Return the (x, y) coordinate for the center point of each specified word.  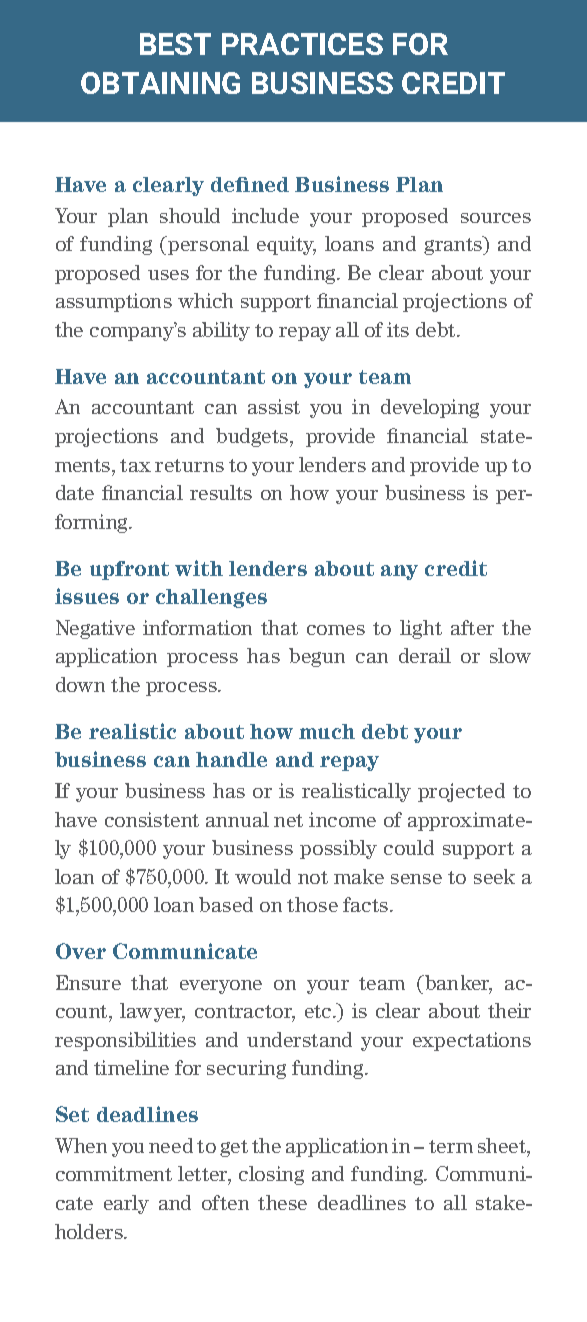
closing (271, 1175)
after (472, 627)
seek (494, 876)
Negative (95, 629)
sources (496, 218)
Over (81, 951)
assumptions (114, 302)
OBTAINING (160, 83)
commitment (114, 1173)
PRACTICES (302, 44)
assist (274, 406)
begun (317, 657)
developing (430, 408)
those (312, 904)
